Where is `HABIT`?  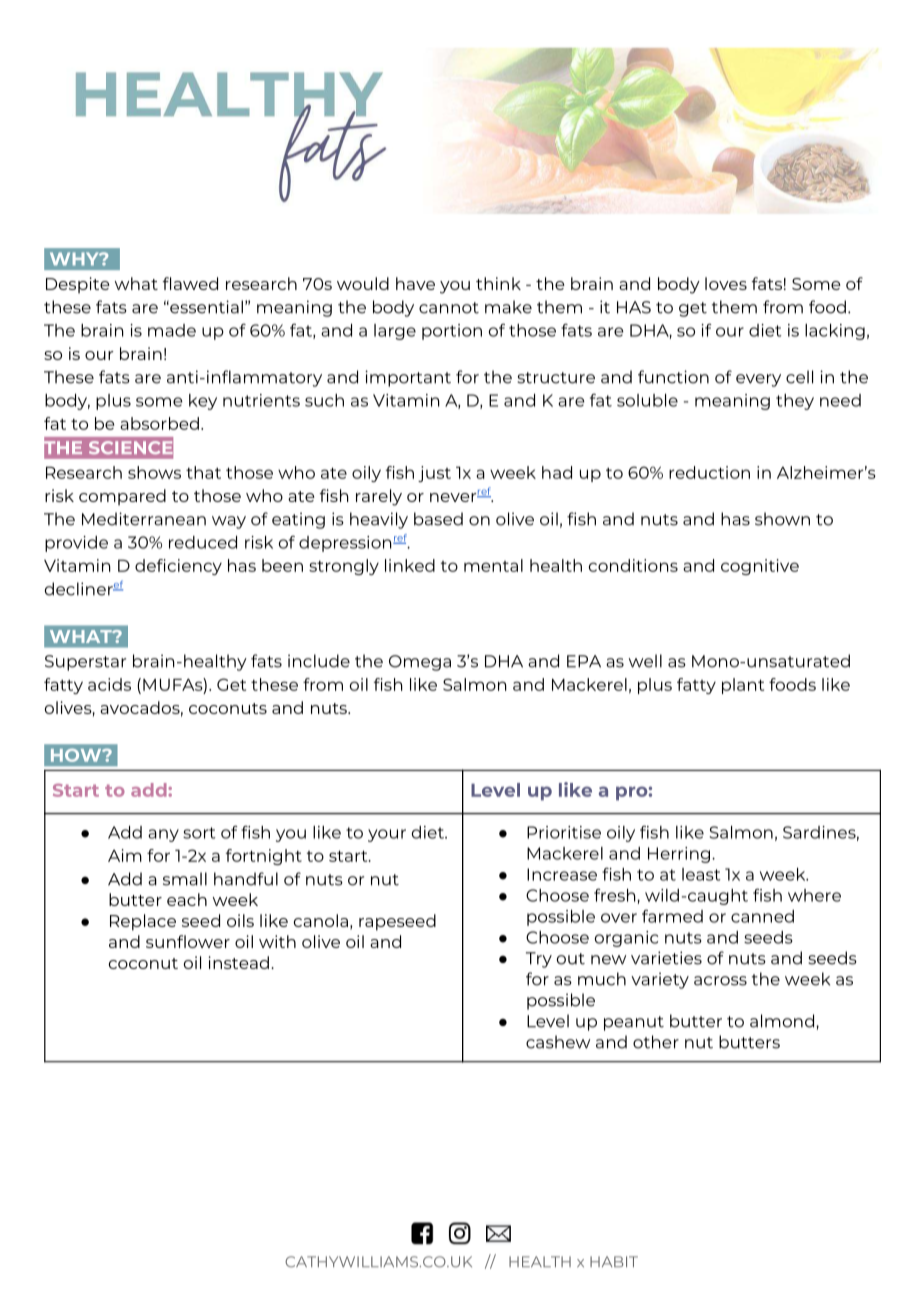
HABIT is located at coordinates (614, 1261).
